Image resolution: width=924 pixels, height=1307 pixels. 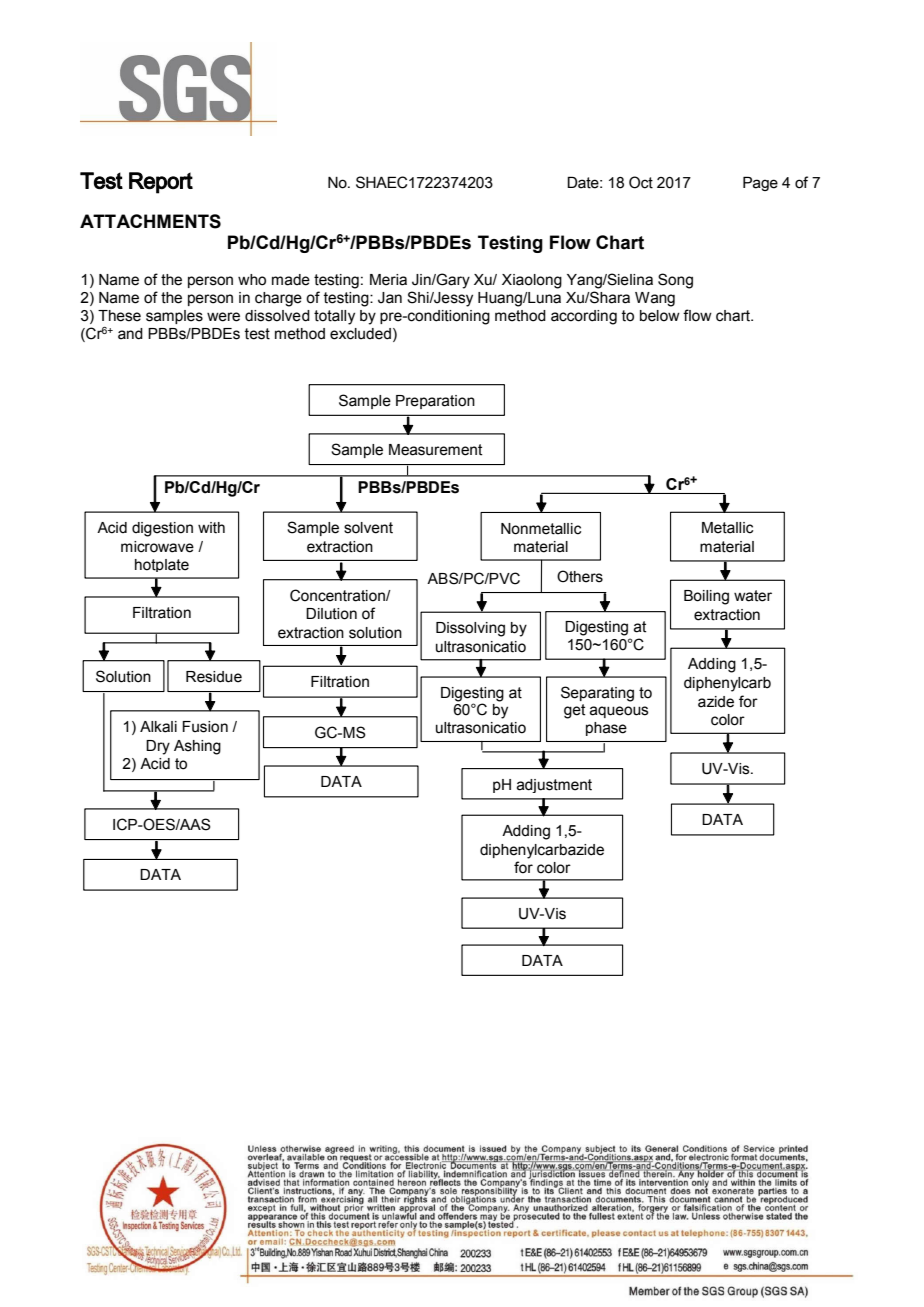 I want to click on Others, so click(x=580, y=576).
